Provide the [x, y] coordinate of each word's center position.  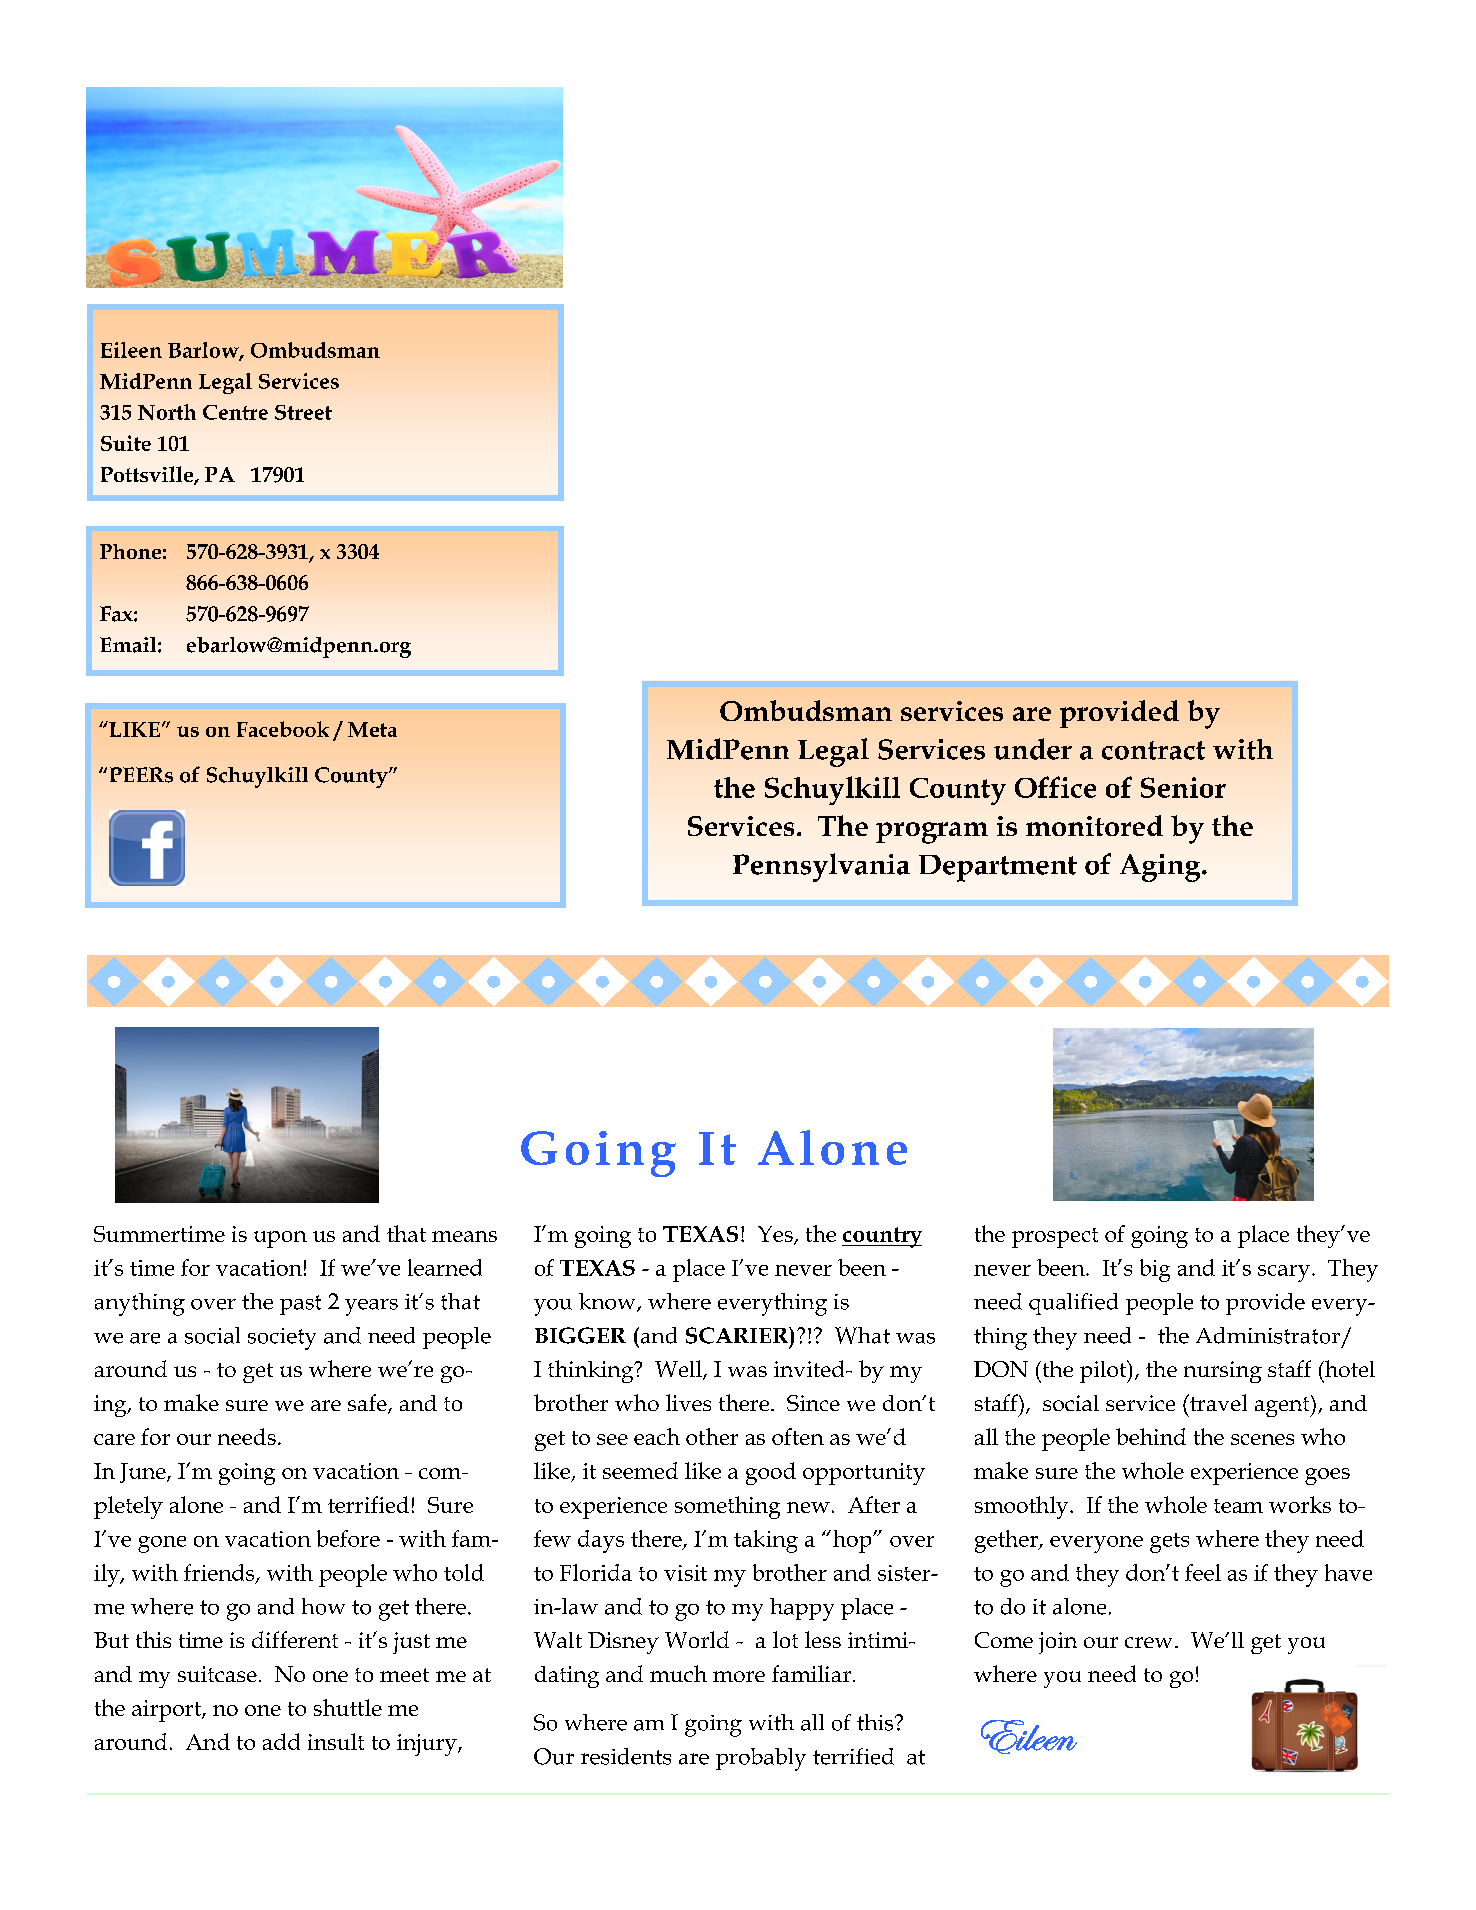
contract [1153, 750]
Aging [1161, 868]
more [739, 1676]
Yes [776, 1235]
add [281, 1741]
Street [303, 412]
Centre [235, 412]
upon [280, 1239]
